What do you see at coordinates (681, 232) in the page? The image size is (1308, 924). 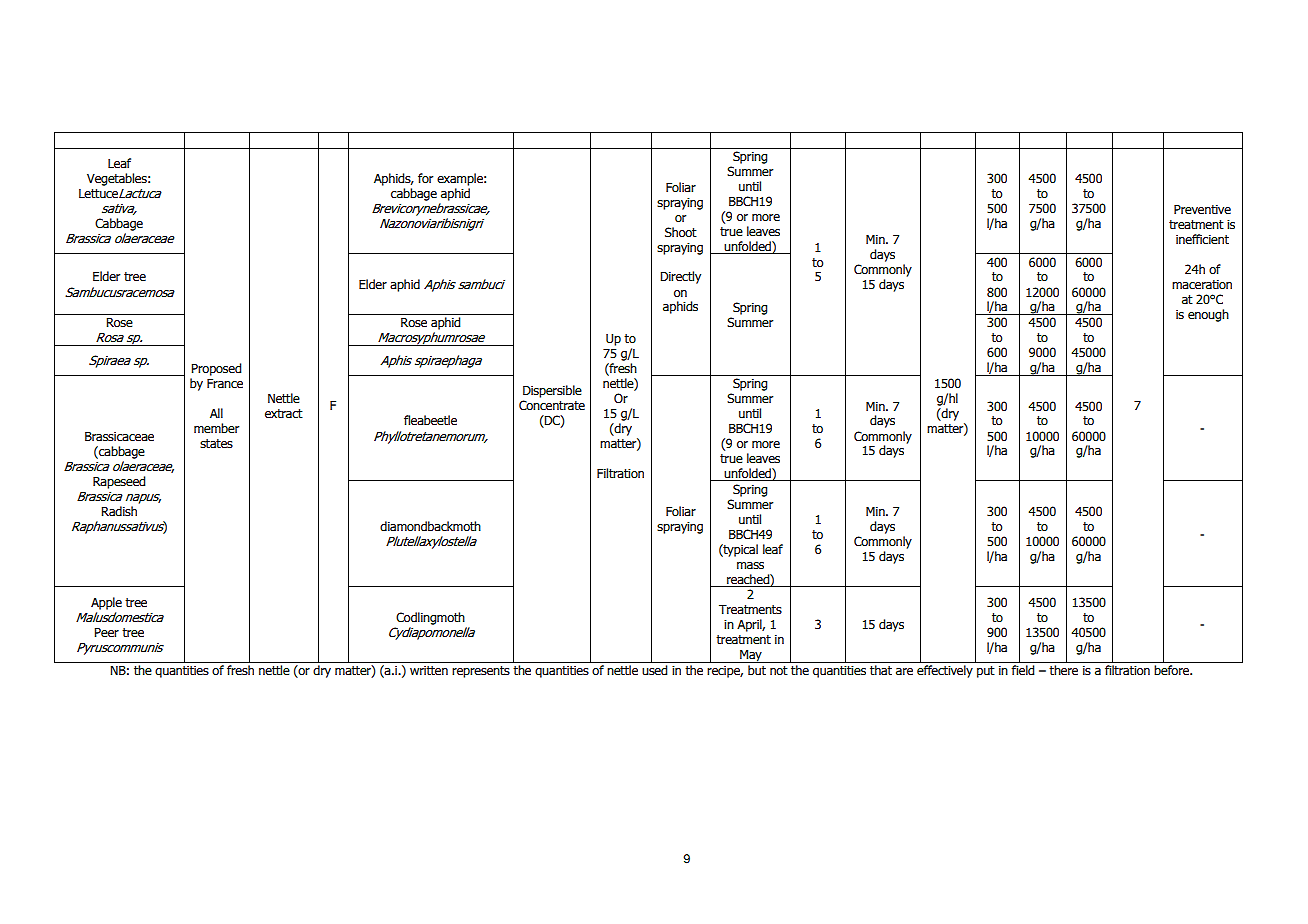 I see `Shoot` at bounding box center [681, 232].
